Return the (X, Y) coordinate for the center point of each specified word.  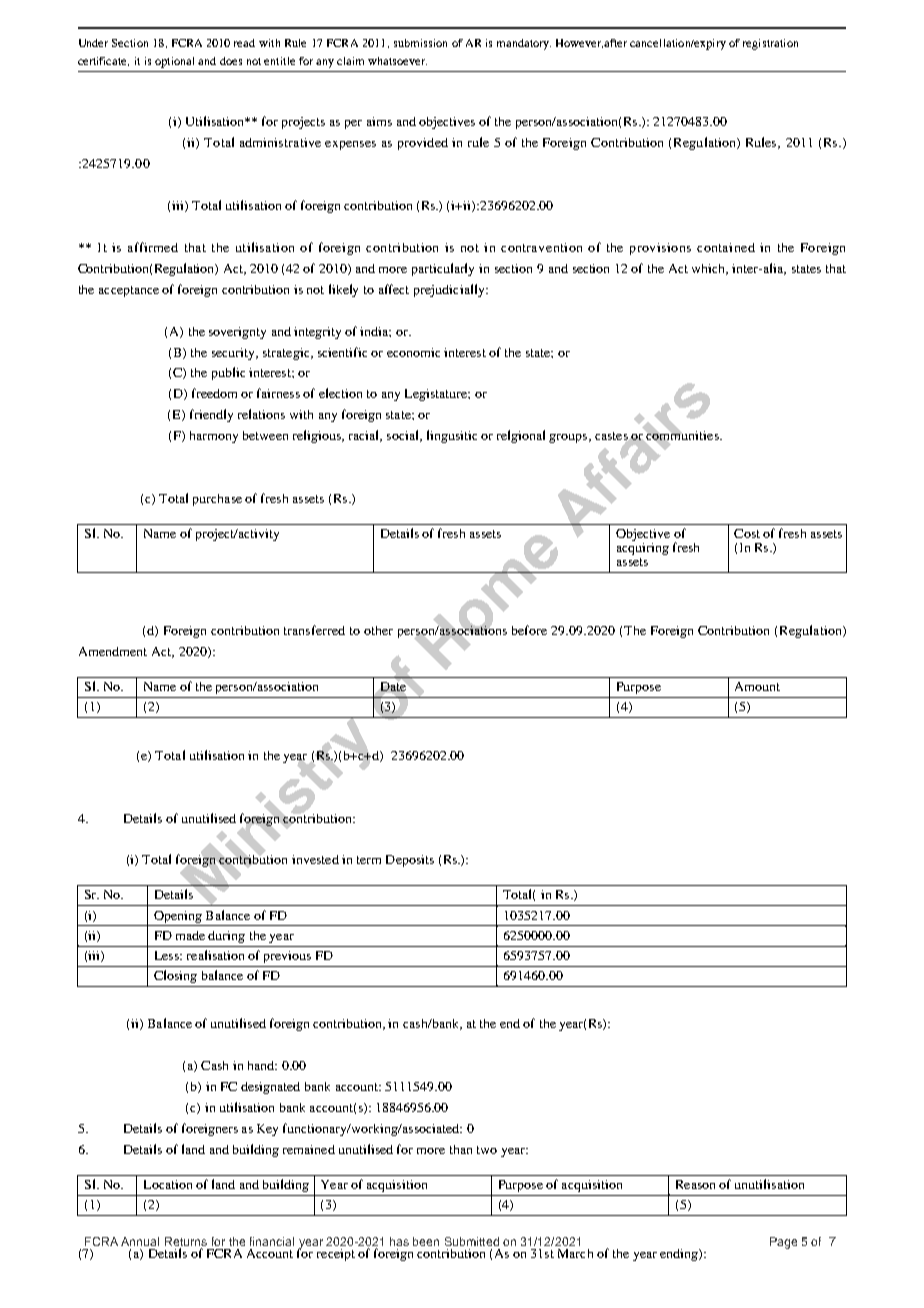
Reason (695, 1184)
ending (680, 1255)
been (426, 1241)
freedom (214, 393)
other (378, 630)
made (190, 935)
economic (413, 352)
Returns (186, 1243)
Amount (757, 686)
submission (420, 43)
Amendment (113, 651)
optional (174, 62)
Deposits (410, 861)
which (710, 269)
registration (770, 44)
